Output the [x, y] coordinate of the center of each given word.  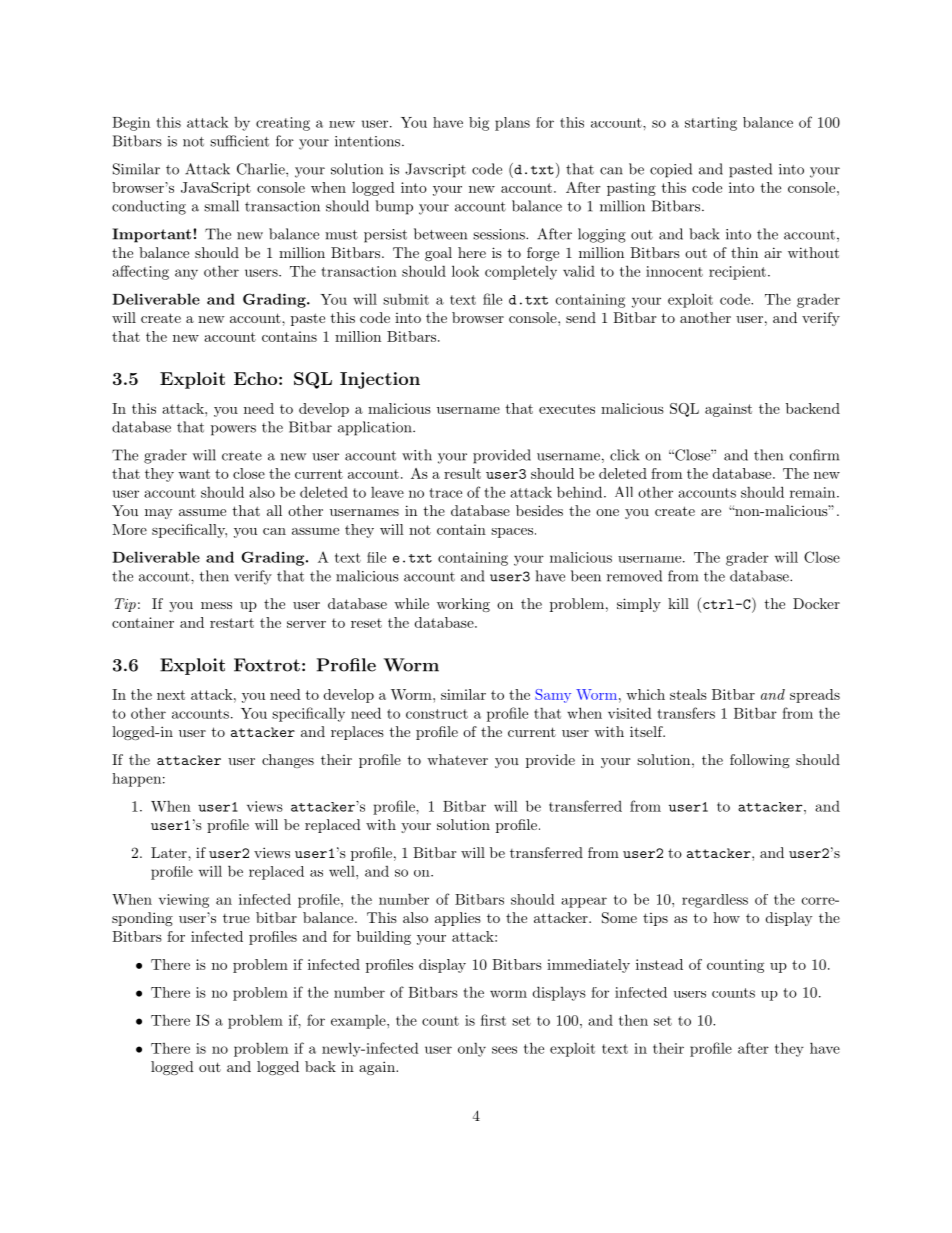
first [493, 1020]
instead [659, 964]
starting [711, 124]
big [479, 124]
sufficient [239, 141]
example [359, 1022]
